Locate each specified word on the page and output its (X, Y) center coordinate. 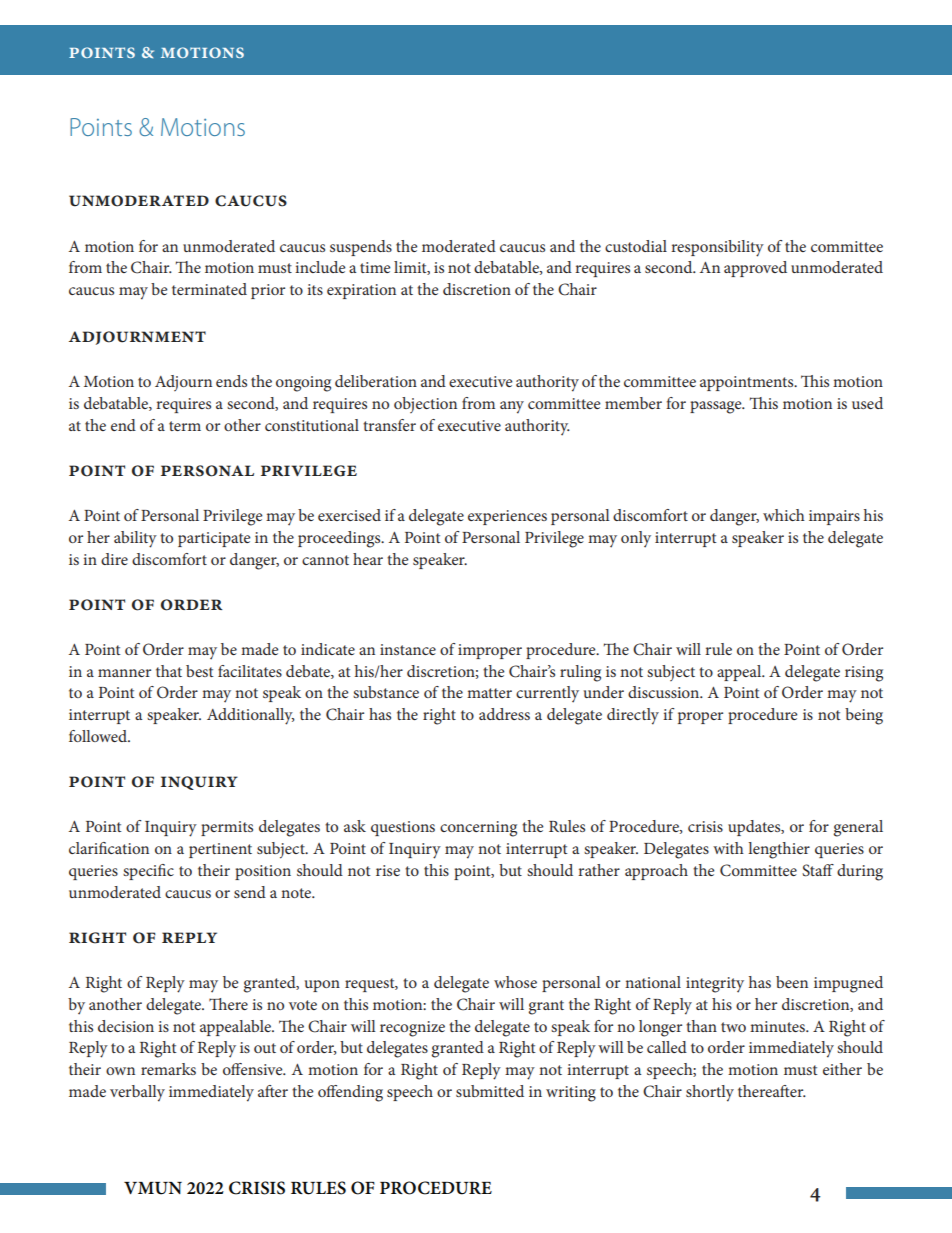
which (784, 515)
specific (148, 872)
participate (214, 539)
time (375, 267)
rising (864, 674)
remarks (168, 1069)
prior (268, 291)
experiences (507, 517)
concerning (478, 829)
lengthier (779, 850)
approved (755, 269)
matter (489, 693)
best (200, 671)
